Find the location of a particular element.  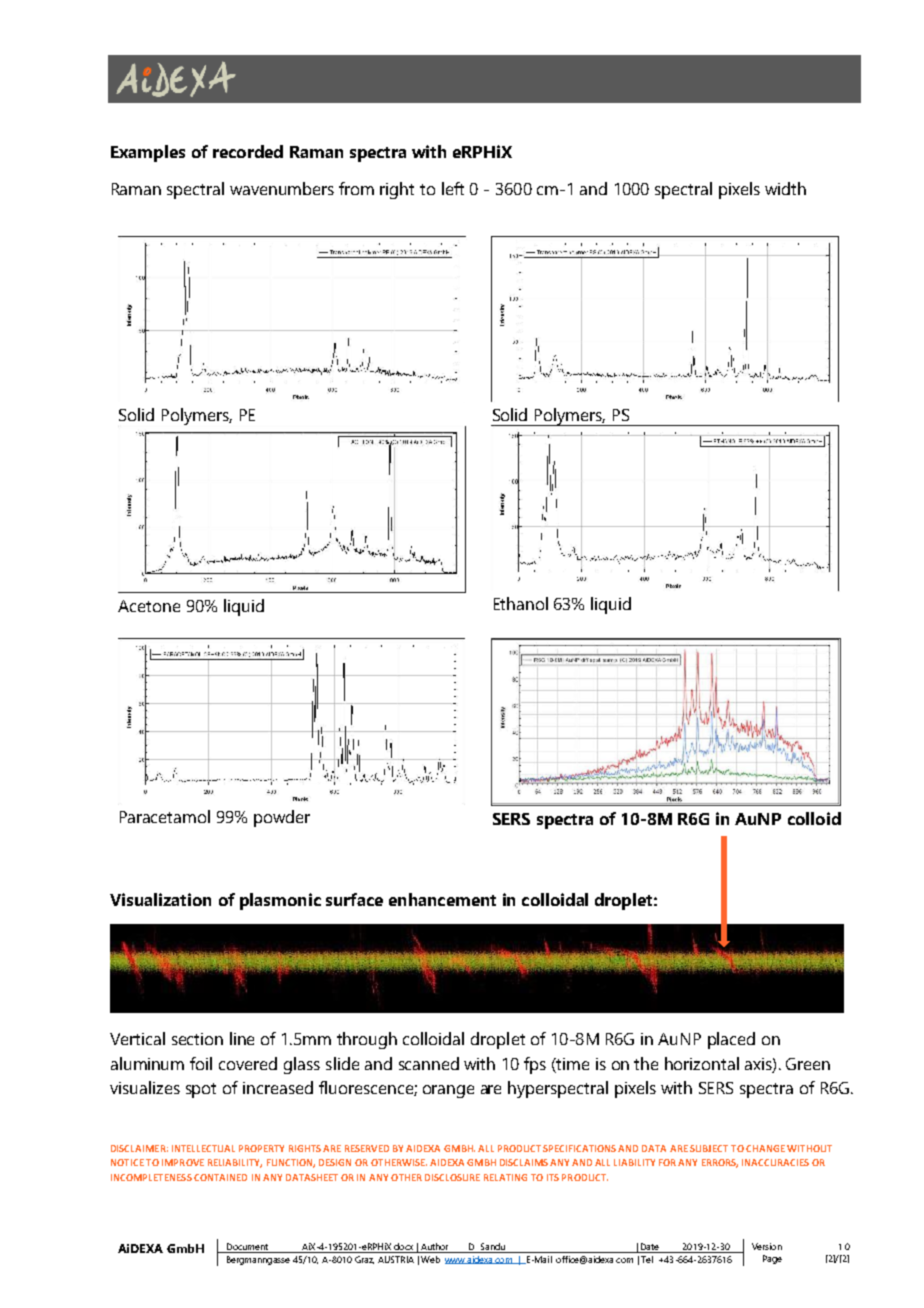

left is located at coordinates (453, 188).
